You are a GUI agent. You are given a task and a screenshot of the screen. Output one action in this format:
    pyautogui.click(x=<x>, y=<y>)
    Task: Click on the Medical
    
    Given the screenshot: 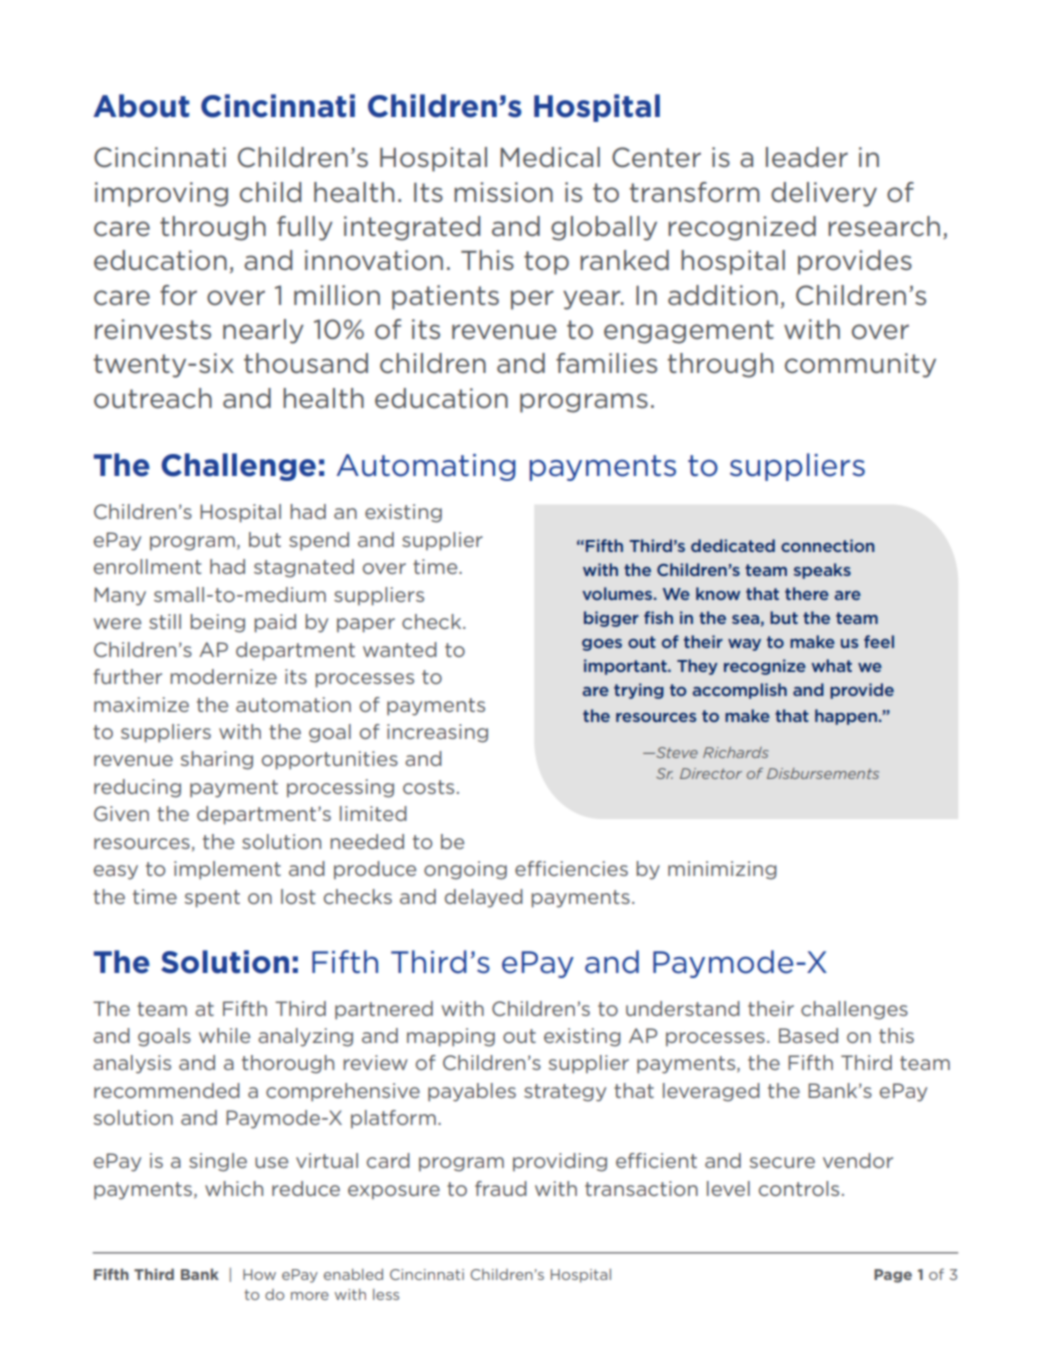 What is the action you would take?
    pyautogui.click(x=550, y=157)
